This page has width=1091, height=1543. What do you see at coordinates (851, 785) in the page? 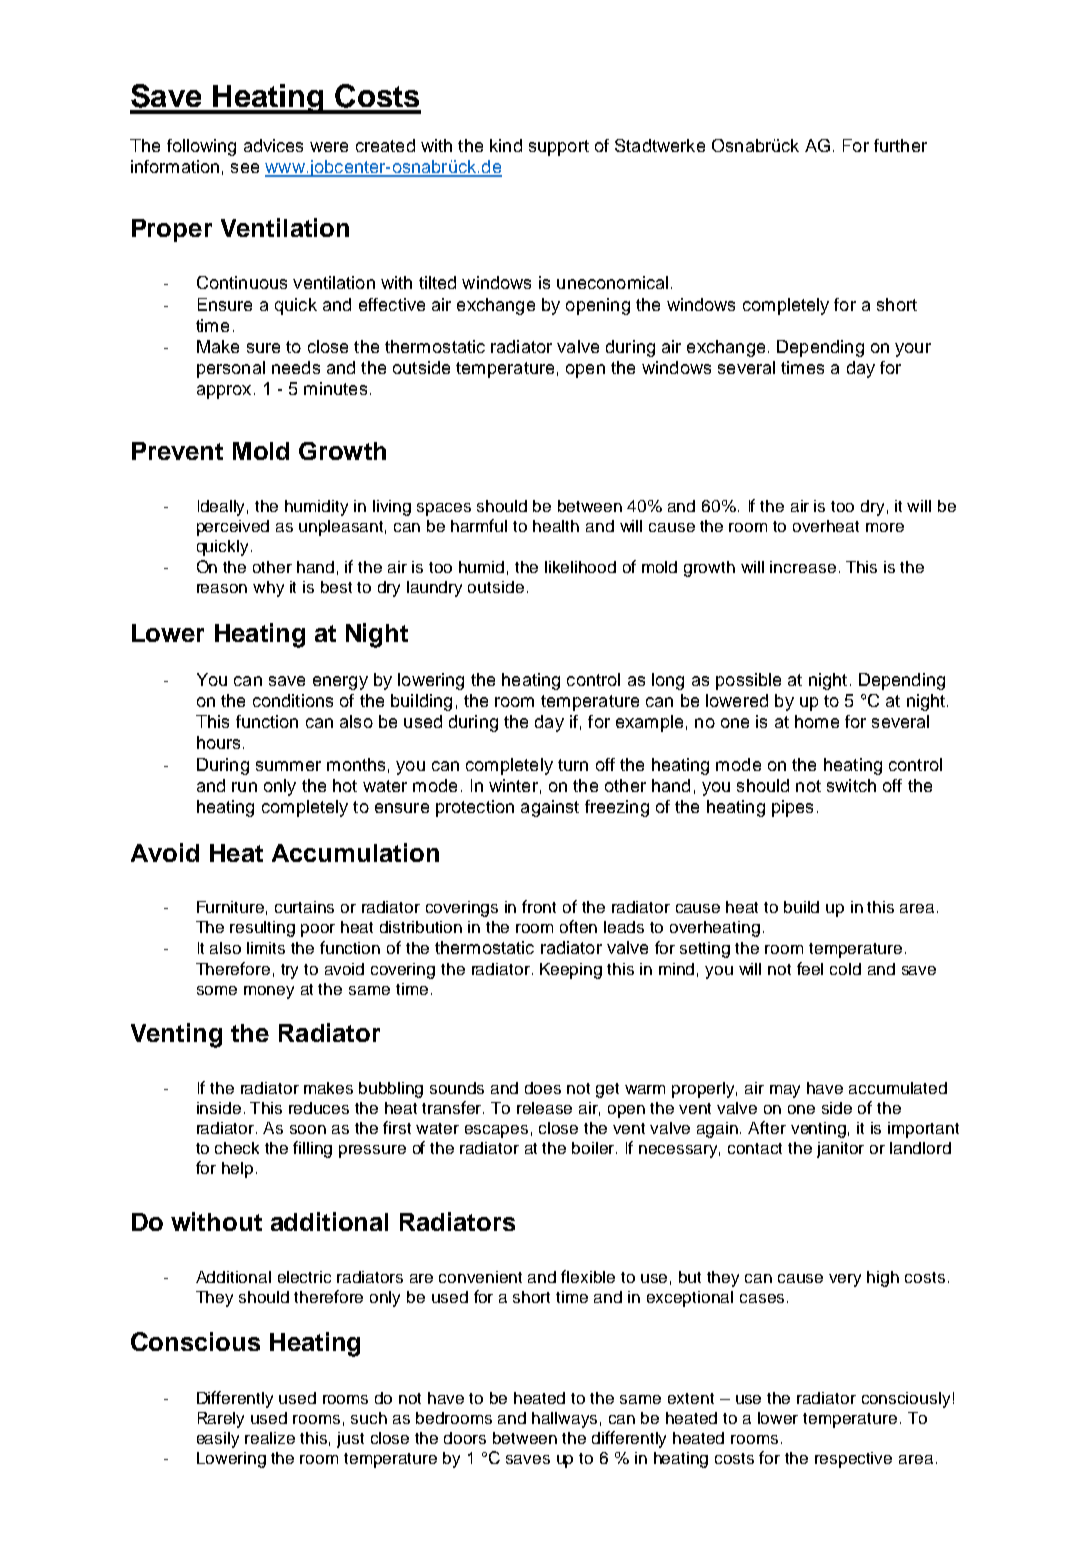
I see `switch` at bounding box center [851, 785].
